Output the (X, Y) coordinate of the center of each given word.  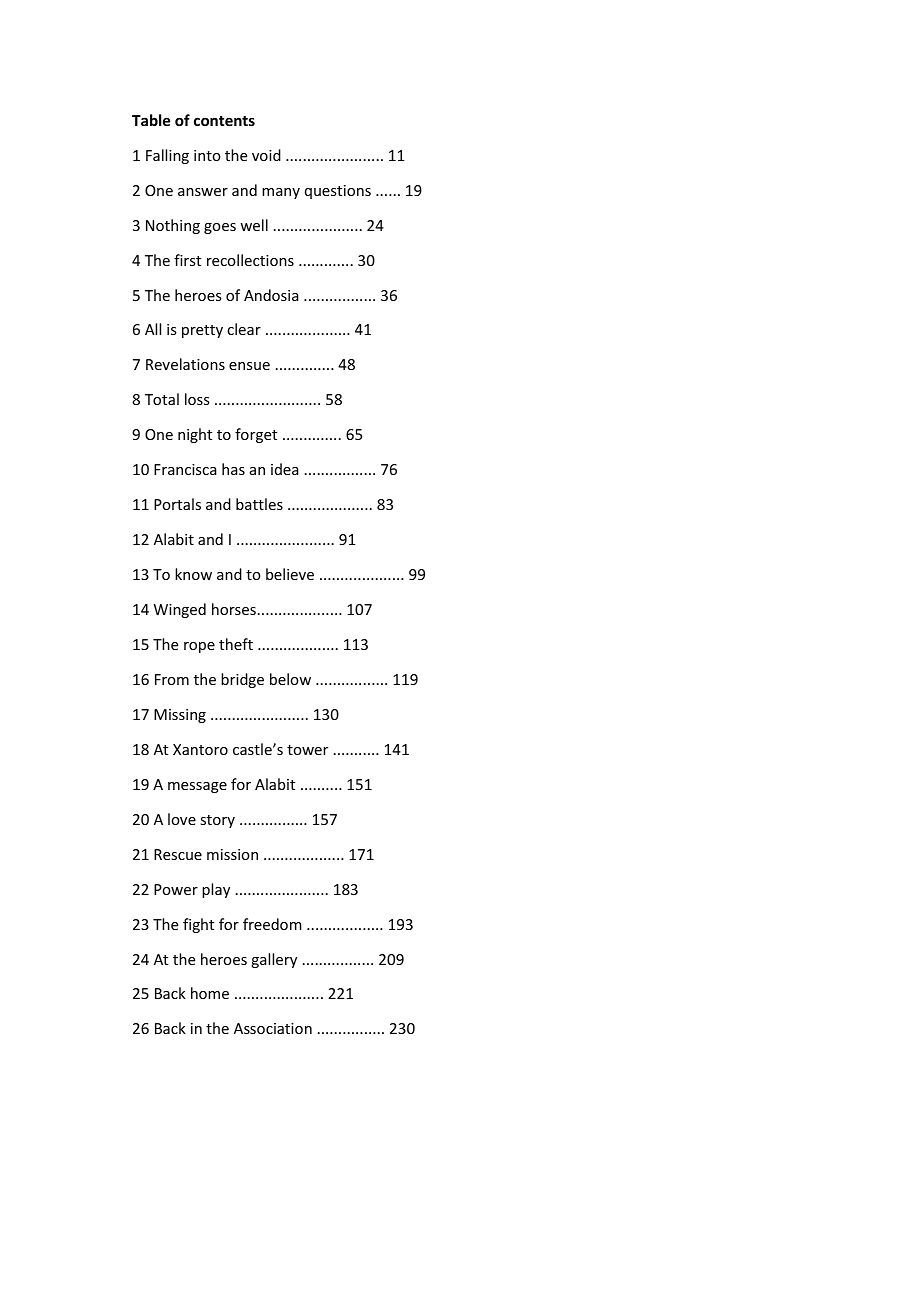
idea (285, 469)
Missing (180, 716)
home (210, 993)
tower (307, 750)
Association (273, 1028)
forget (256, 435)
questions (338, 192)
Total (162, 399)
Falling (167, 156)
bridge (242, 680)
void (266, 155)
